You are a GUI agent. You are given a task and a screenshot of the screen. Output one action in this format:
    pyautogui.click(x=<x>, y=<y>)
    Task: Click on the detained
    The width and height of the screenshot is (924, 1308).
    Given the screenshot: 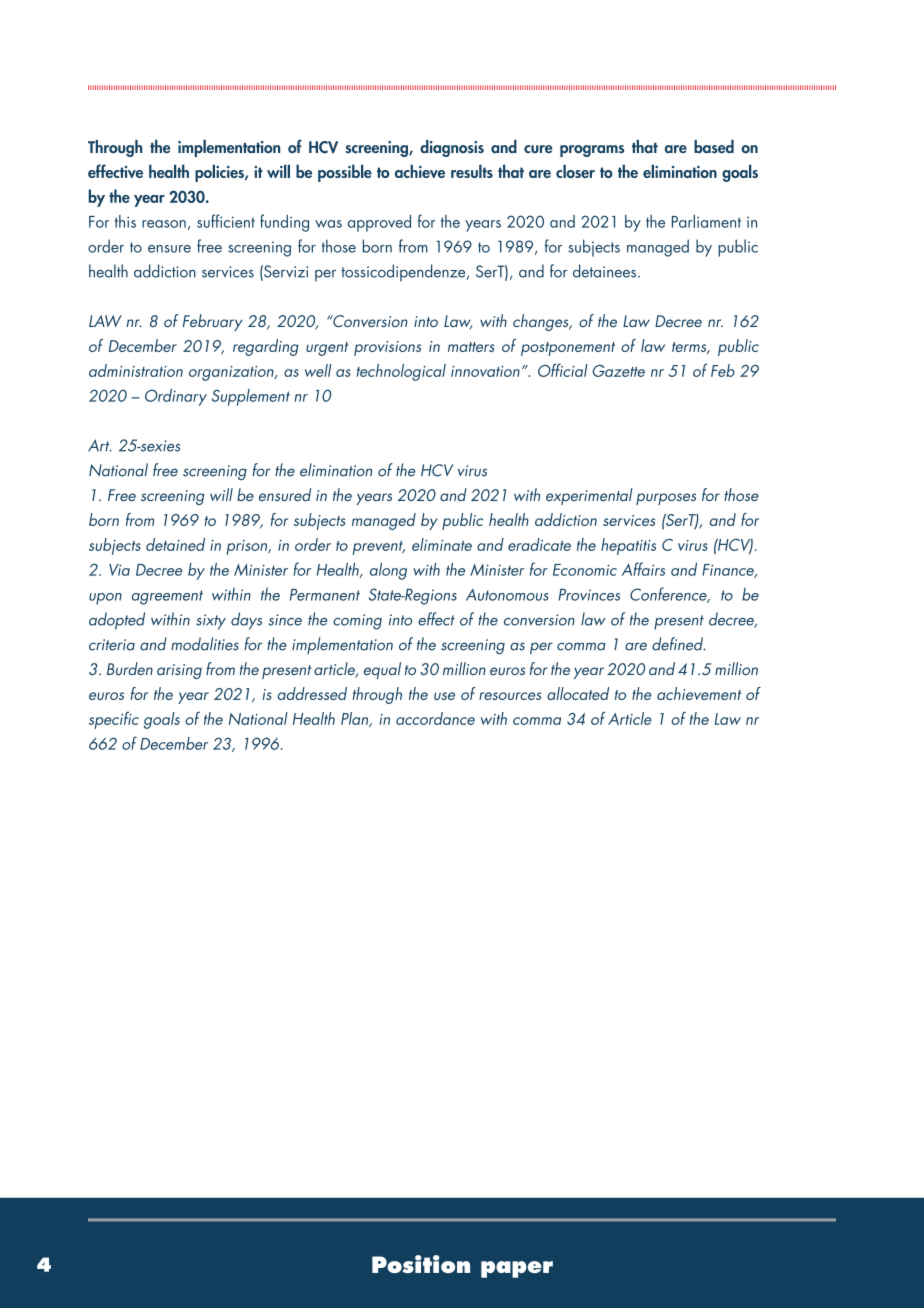 What is the action you would take?
    pyautogui.click(x=175, y=544)
